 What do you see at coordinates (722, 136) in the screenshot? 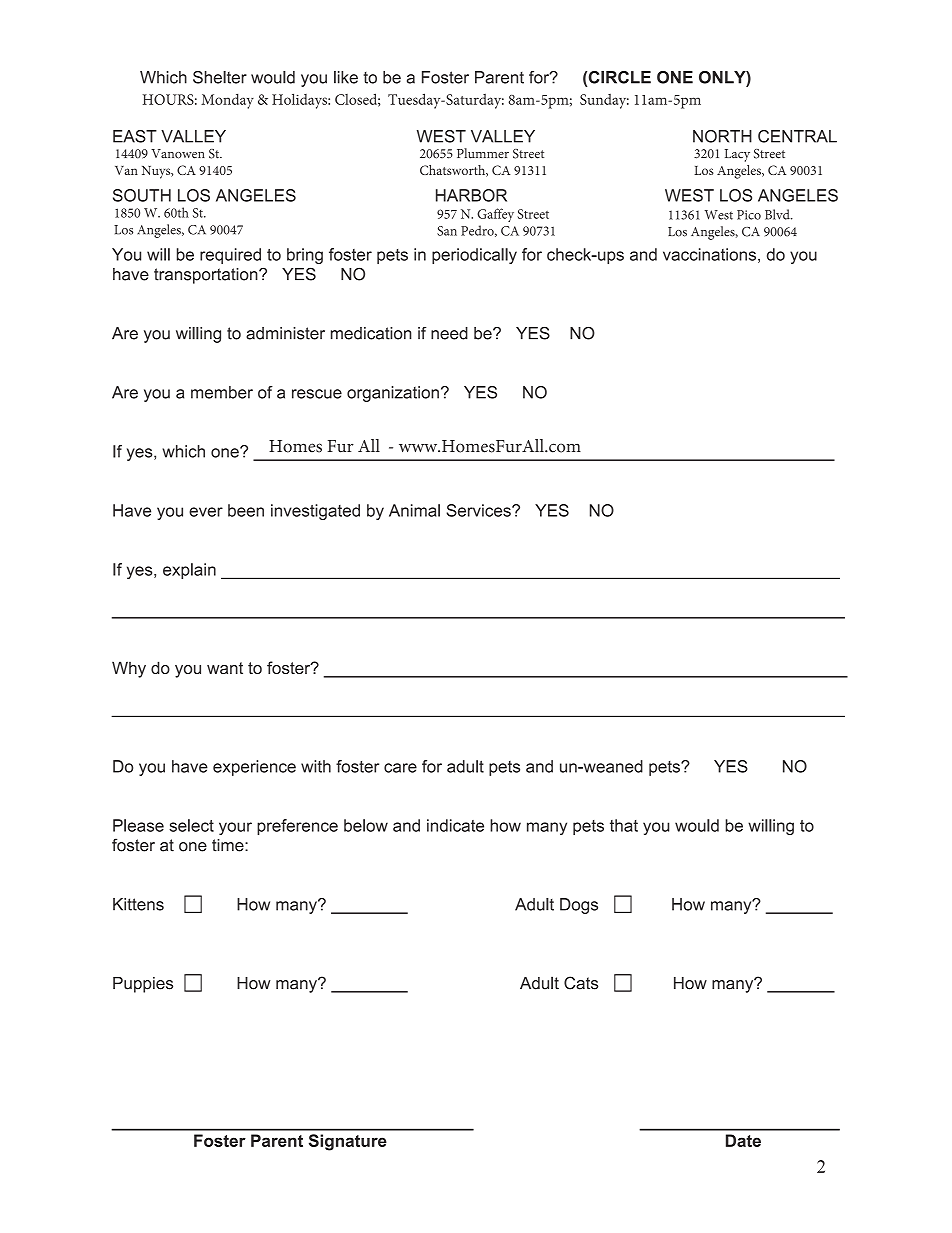
I see `NORTH` at bounding box center [722, 136].
